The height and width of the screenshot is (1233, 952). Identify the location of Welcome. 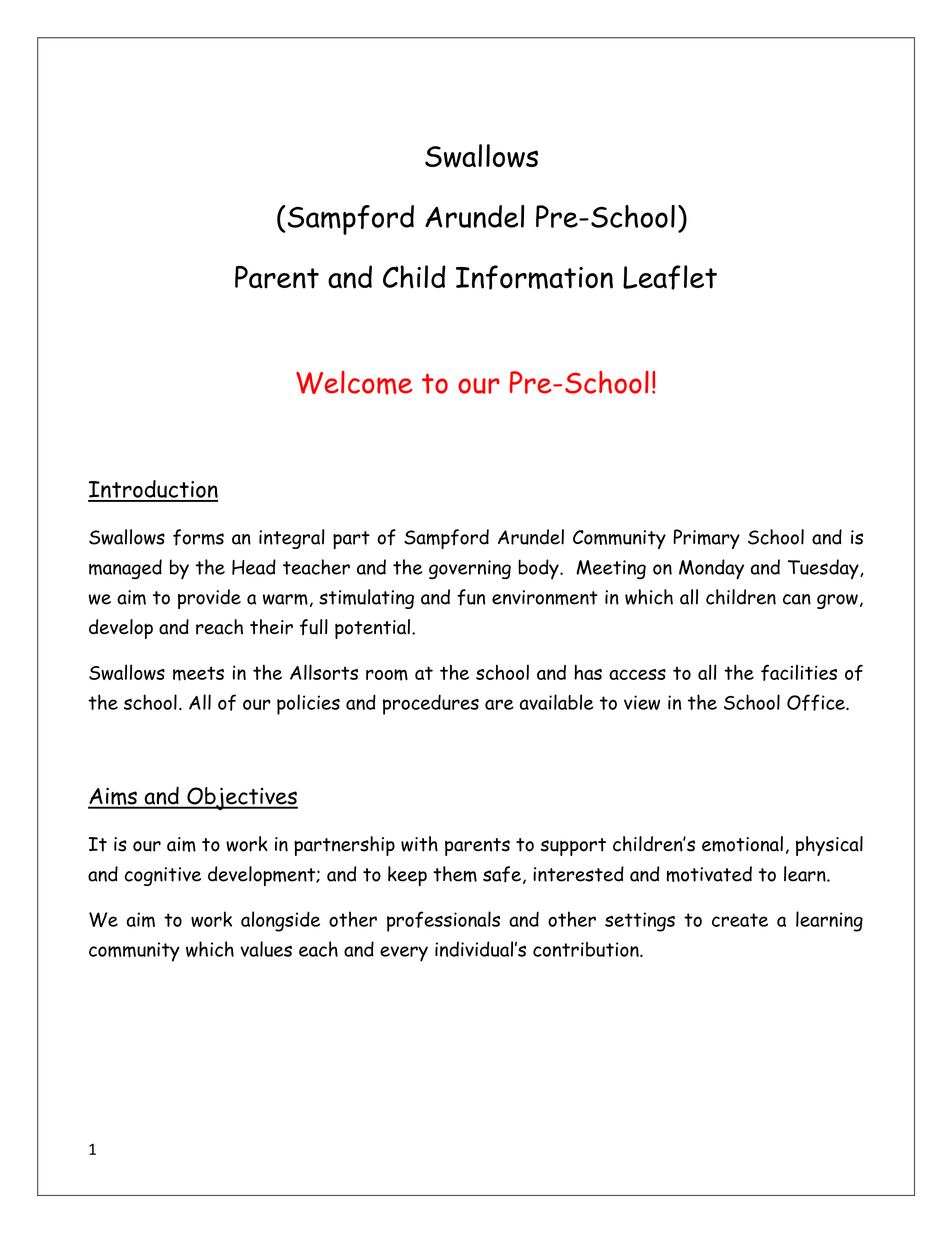
(354, 383).
